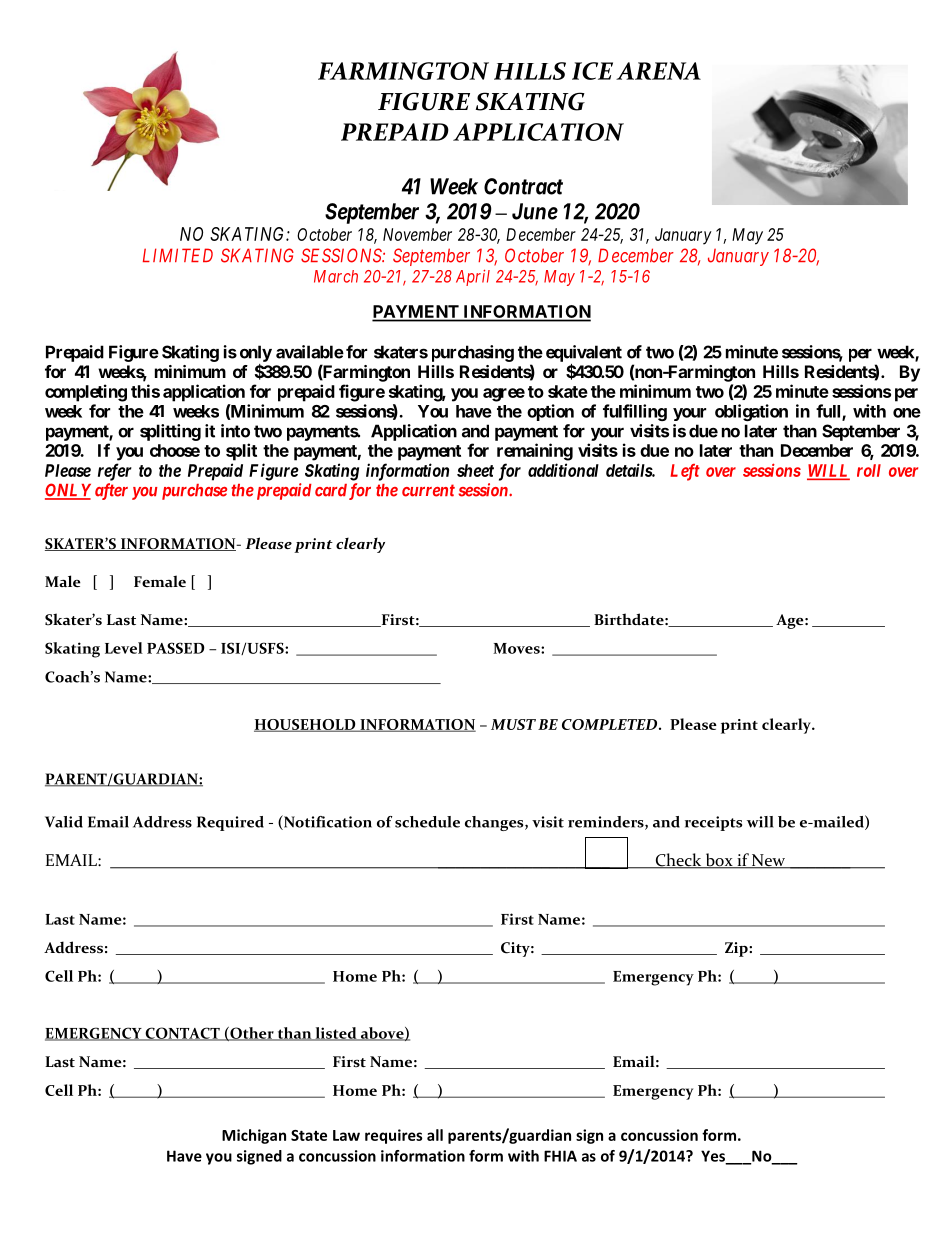 This document has width=952, height=1233. What do you see at coordinates (235, 431) in the document?
I see `into` at bounding box center [235, 431].
